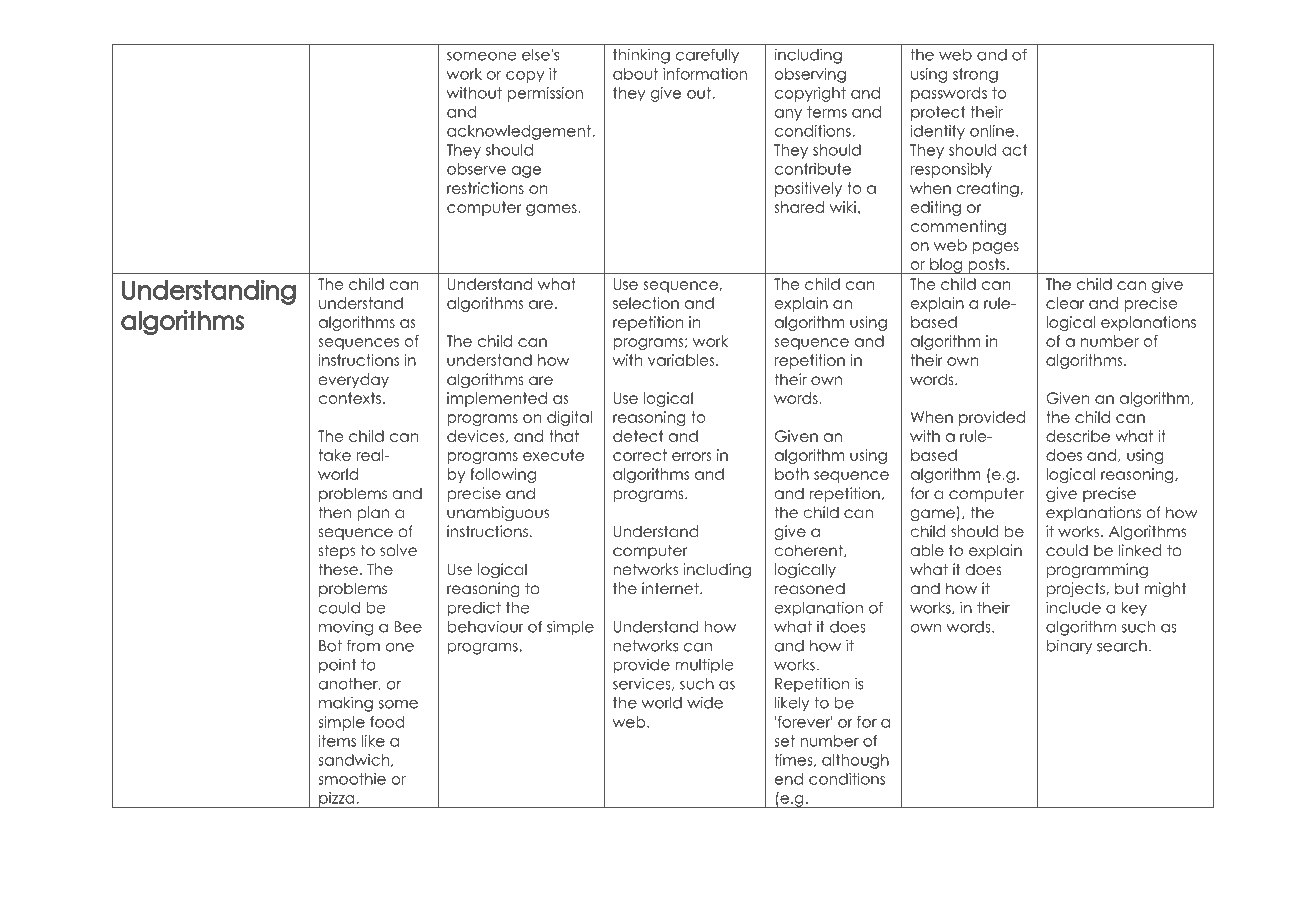  What do you see at coordinates (975, 75) in the page?
I see `strong` at bounding box center [975, 75].
